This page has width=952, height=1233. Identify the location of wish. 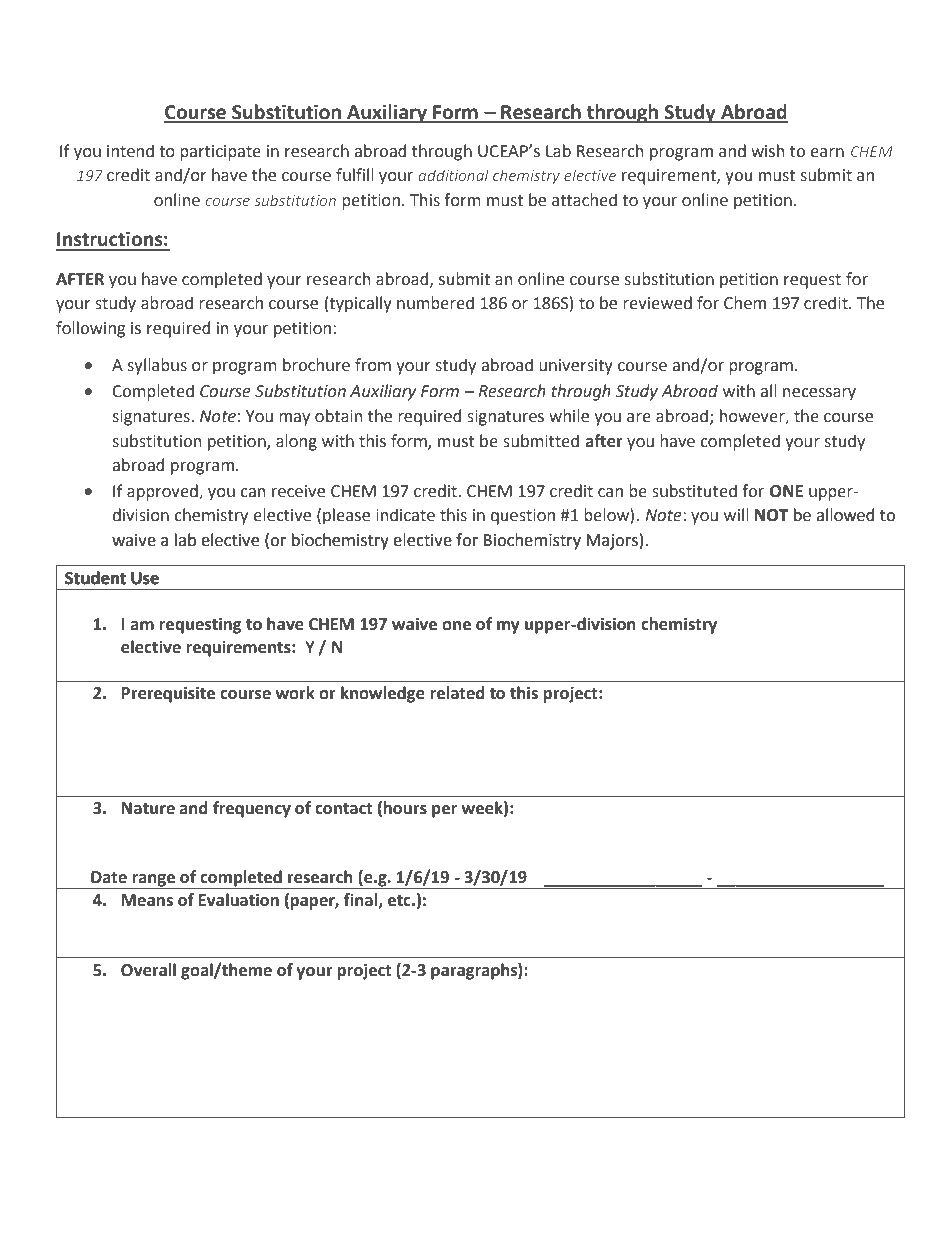
(767, 151).
